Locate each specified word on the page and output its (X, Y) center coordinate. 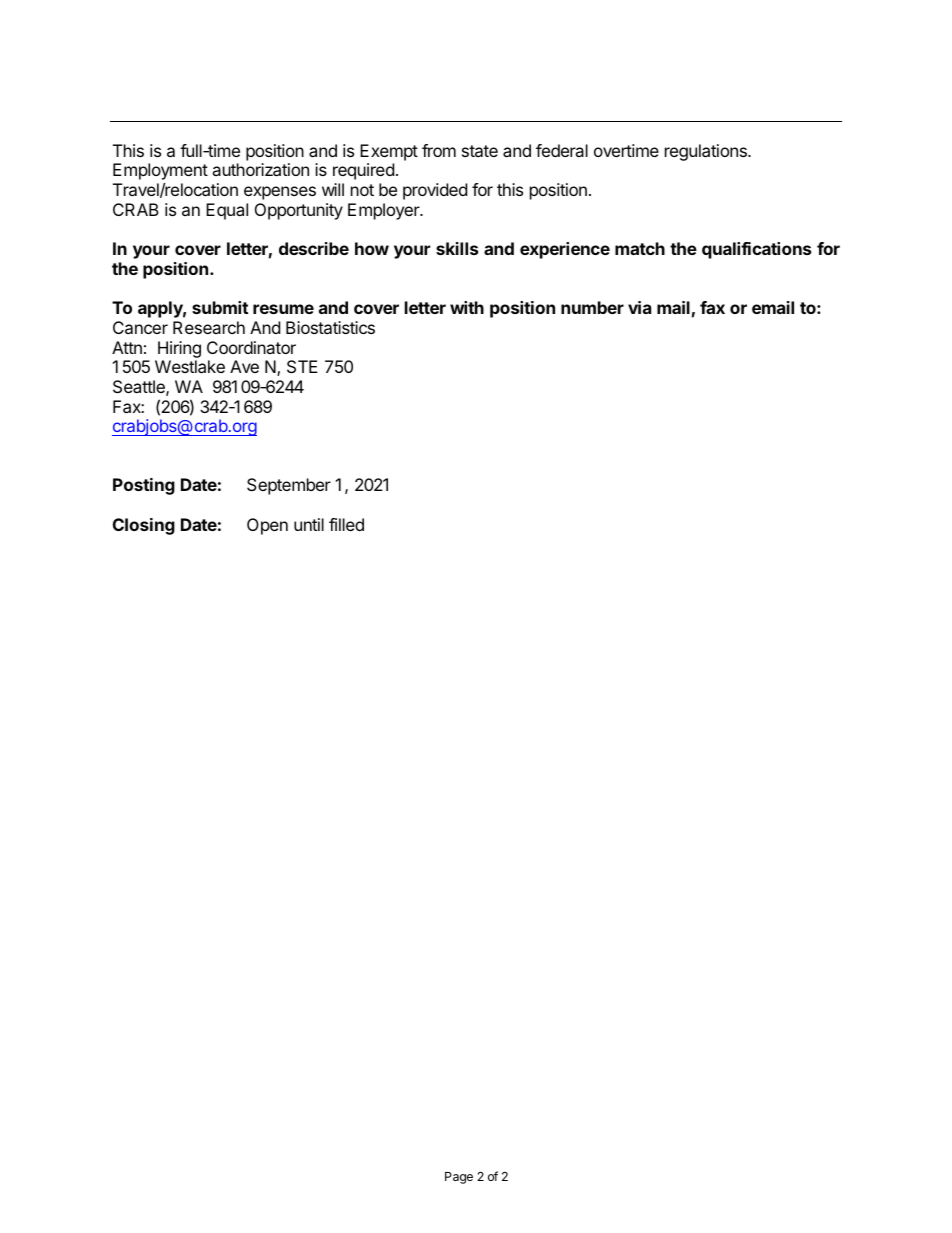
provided (435, 191)
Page (459, 1178)
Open (267, 526)
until (309, 524)
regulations (707, 152)
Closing (144, 526)
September (289, 486)
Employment (160, 171)
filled (346, 524)
